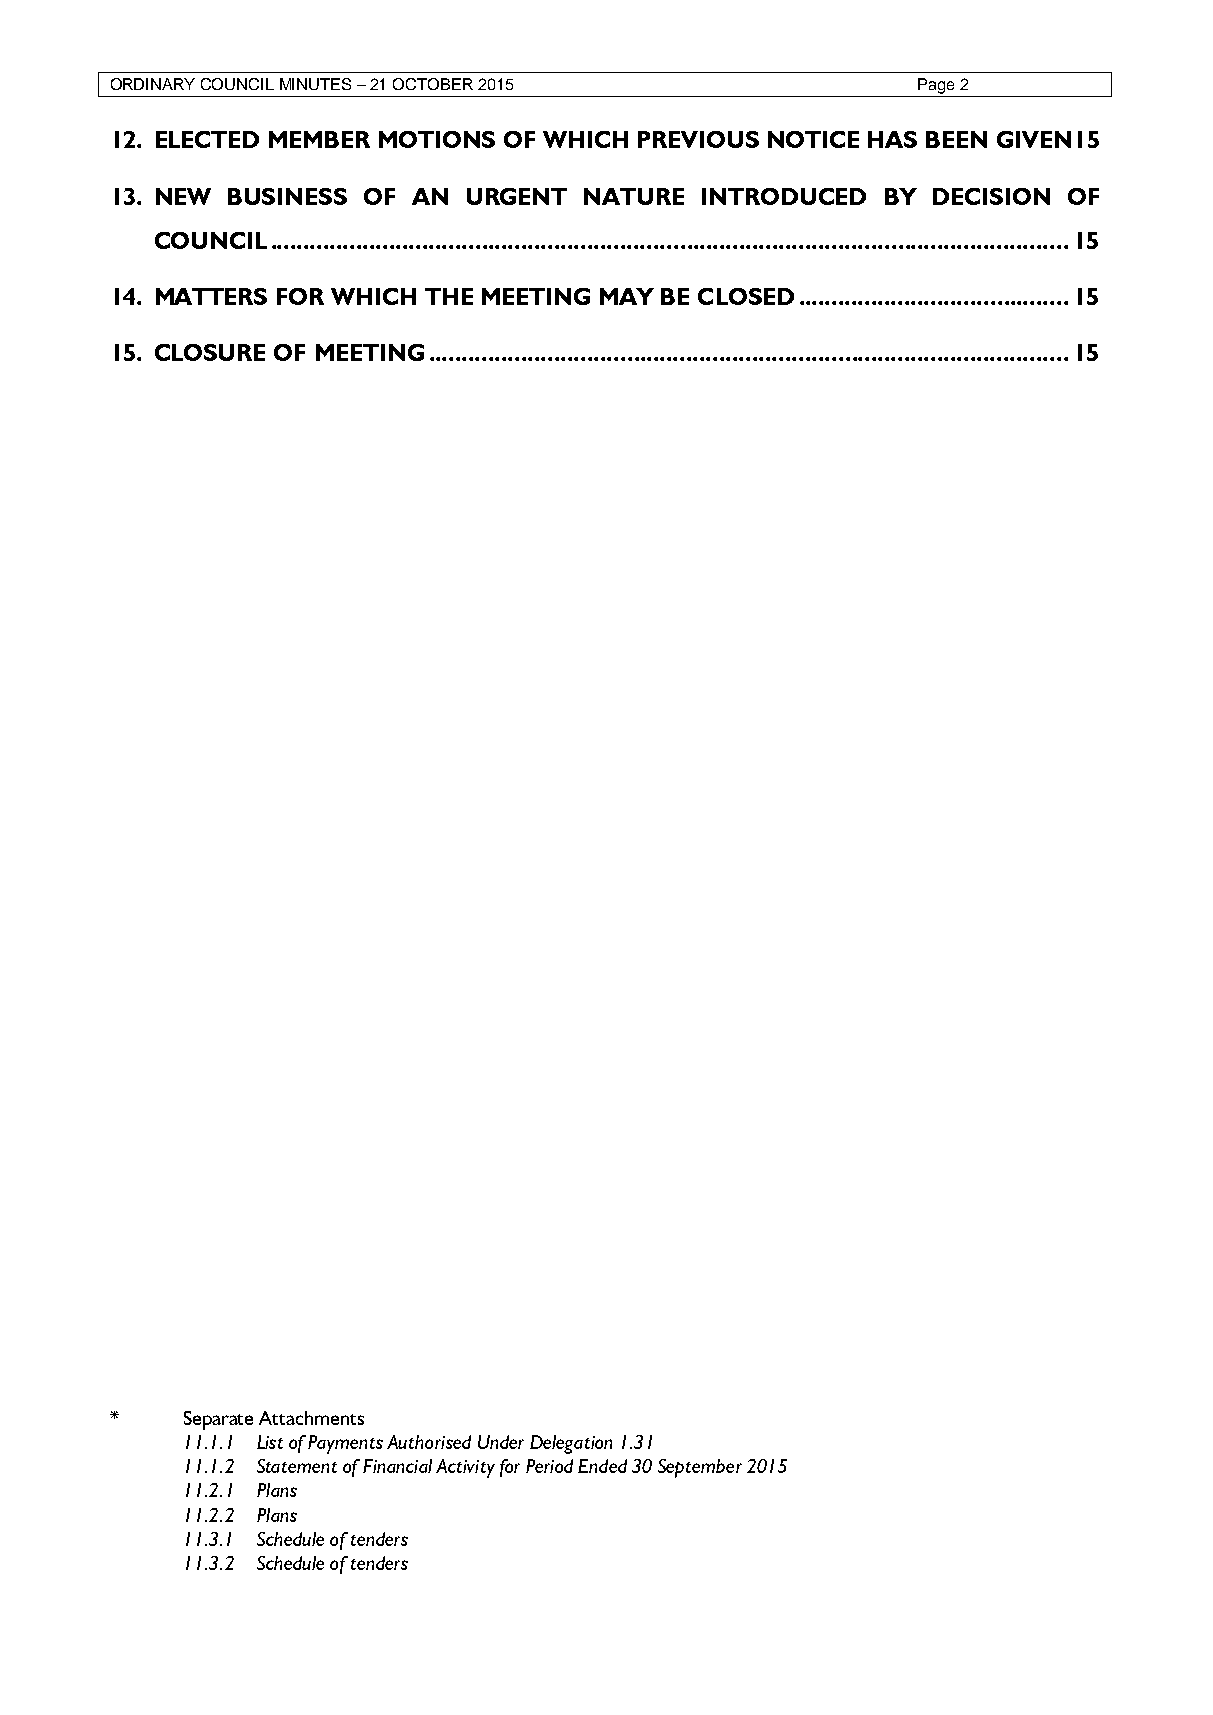 Image resolution: width=1213 pixels, height=1715 pixels. Describe the element at coordinates (892, 139) in the image. I see `HAS` at that location.
